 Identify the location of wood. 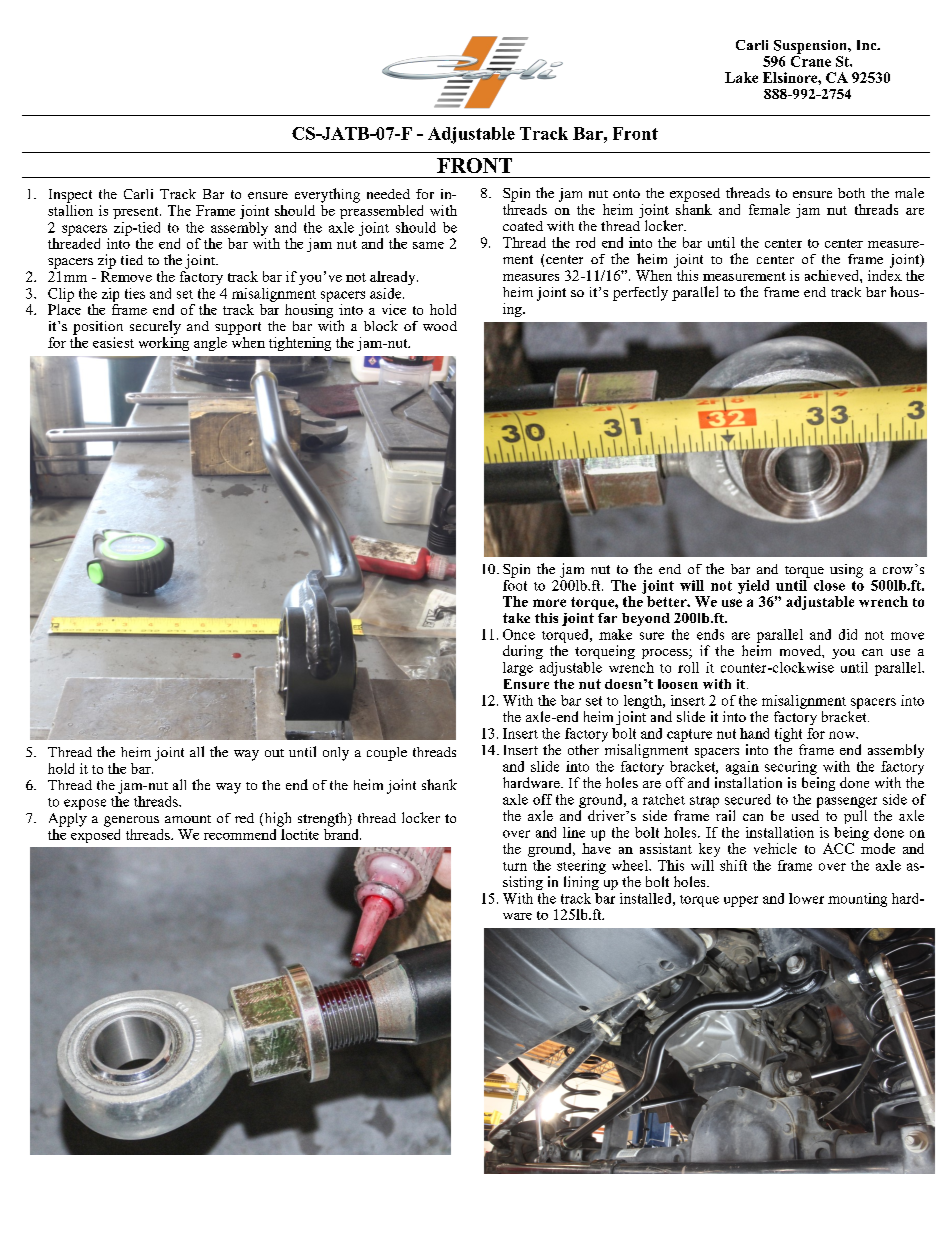
(440, 326).
